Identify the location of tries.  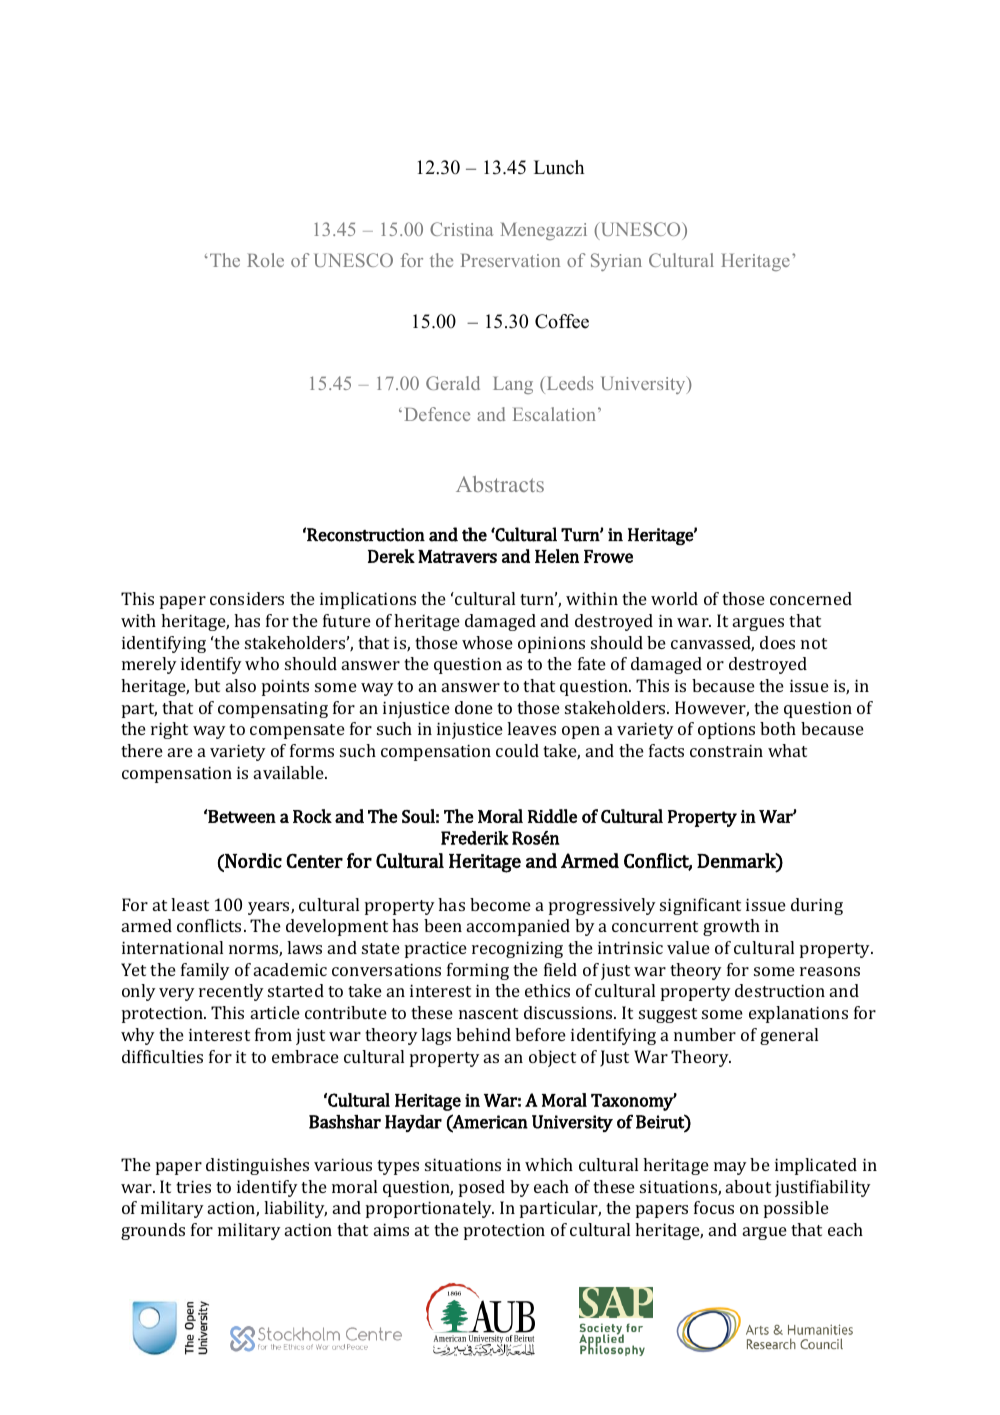
(193, 1186).
